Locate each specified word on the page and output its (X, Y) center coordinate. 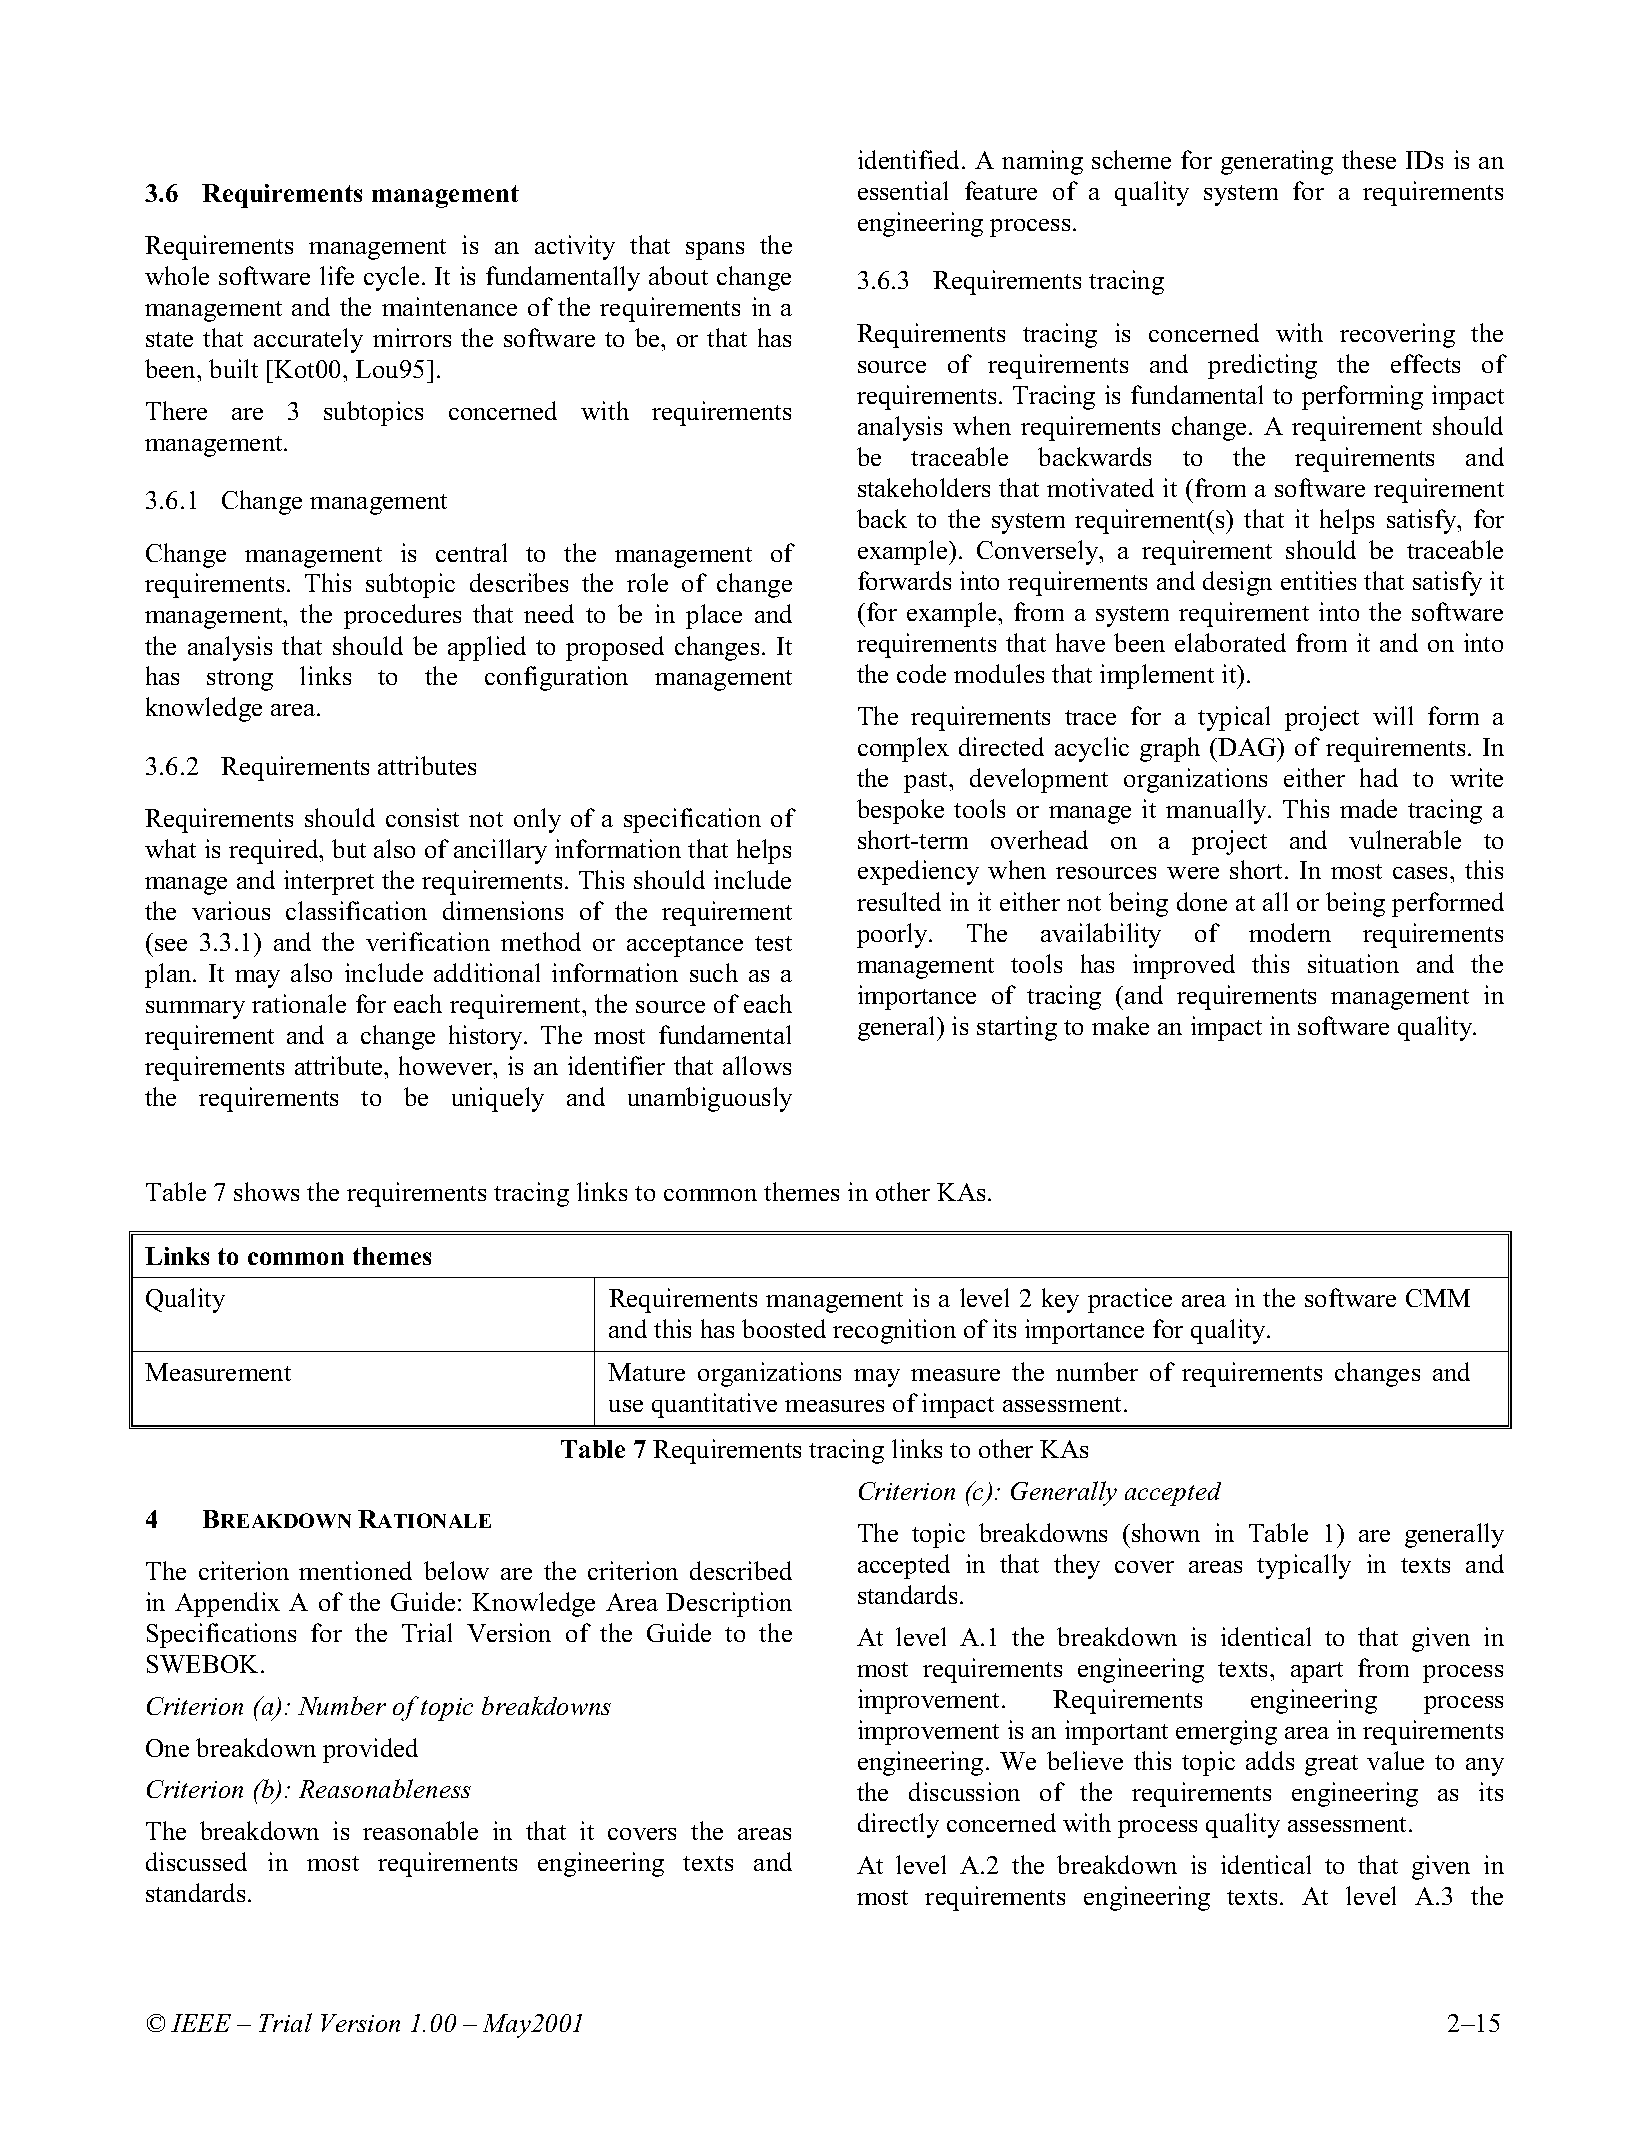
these (1369, 159)
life (337, 275)
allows (757, 1065)
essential (903, 190)
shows (266, 1191)
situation (1353, 963)
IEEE (201, 2023)
